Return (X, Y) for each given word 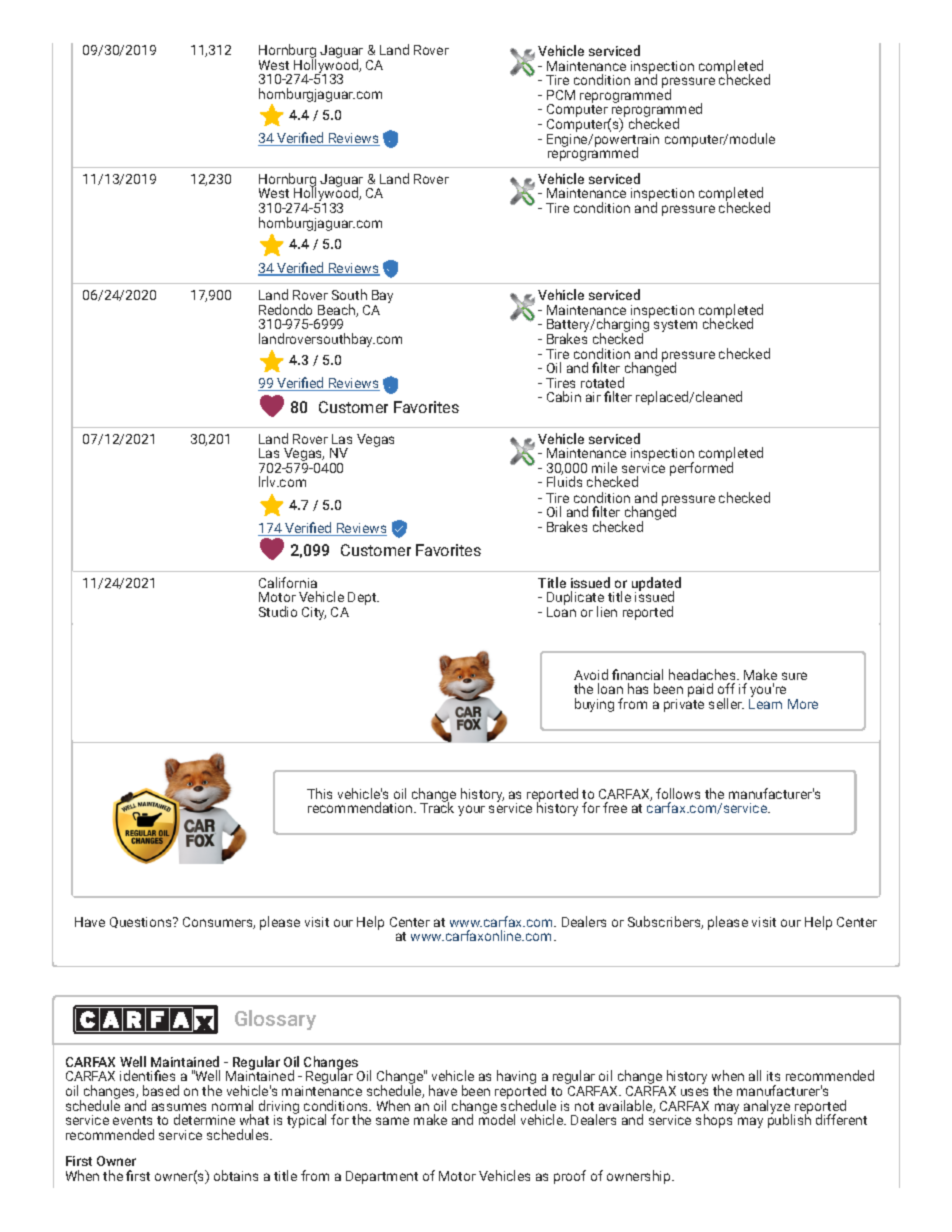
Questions (142, 922)
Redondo (285, 309)
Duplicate (575, 599)
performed (701, 469)
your (471, 810)
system (675, 326)
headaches (703, 674)
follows (678, 793)
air (593, 397)
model (497, 1119)
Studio (278, 611)
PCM (561, 95)
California (288, 582)
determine (204, 1119)
